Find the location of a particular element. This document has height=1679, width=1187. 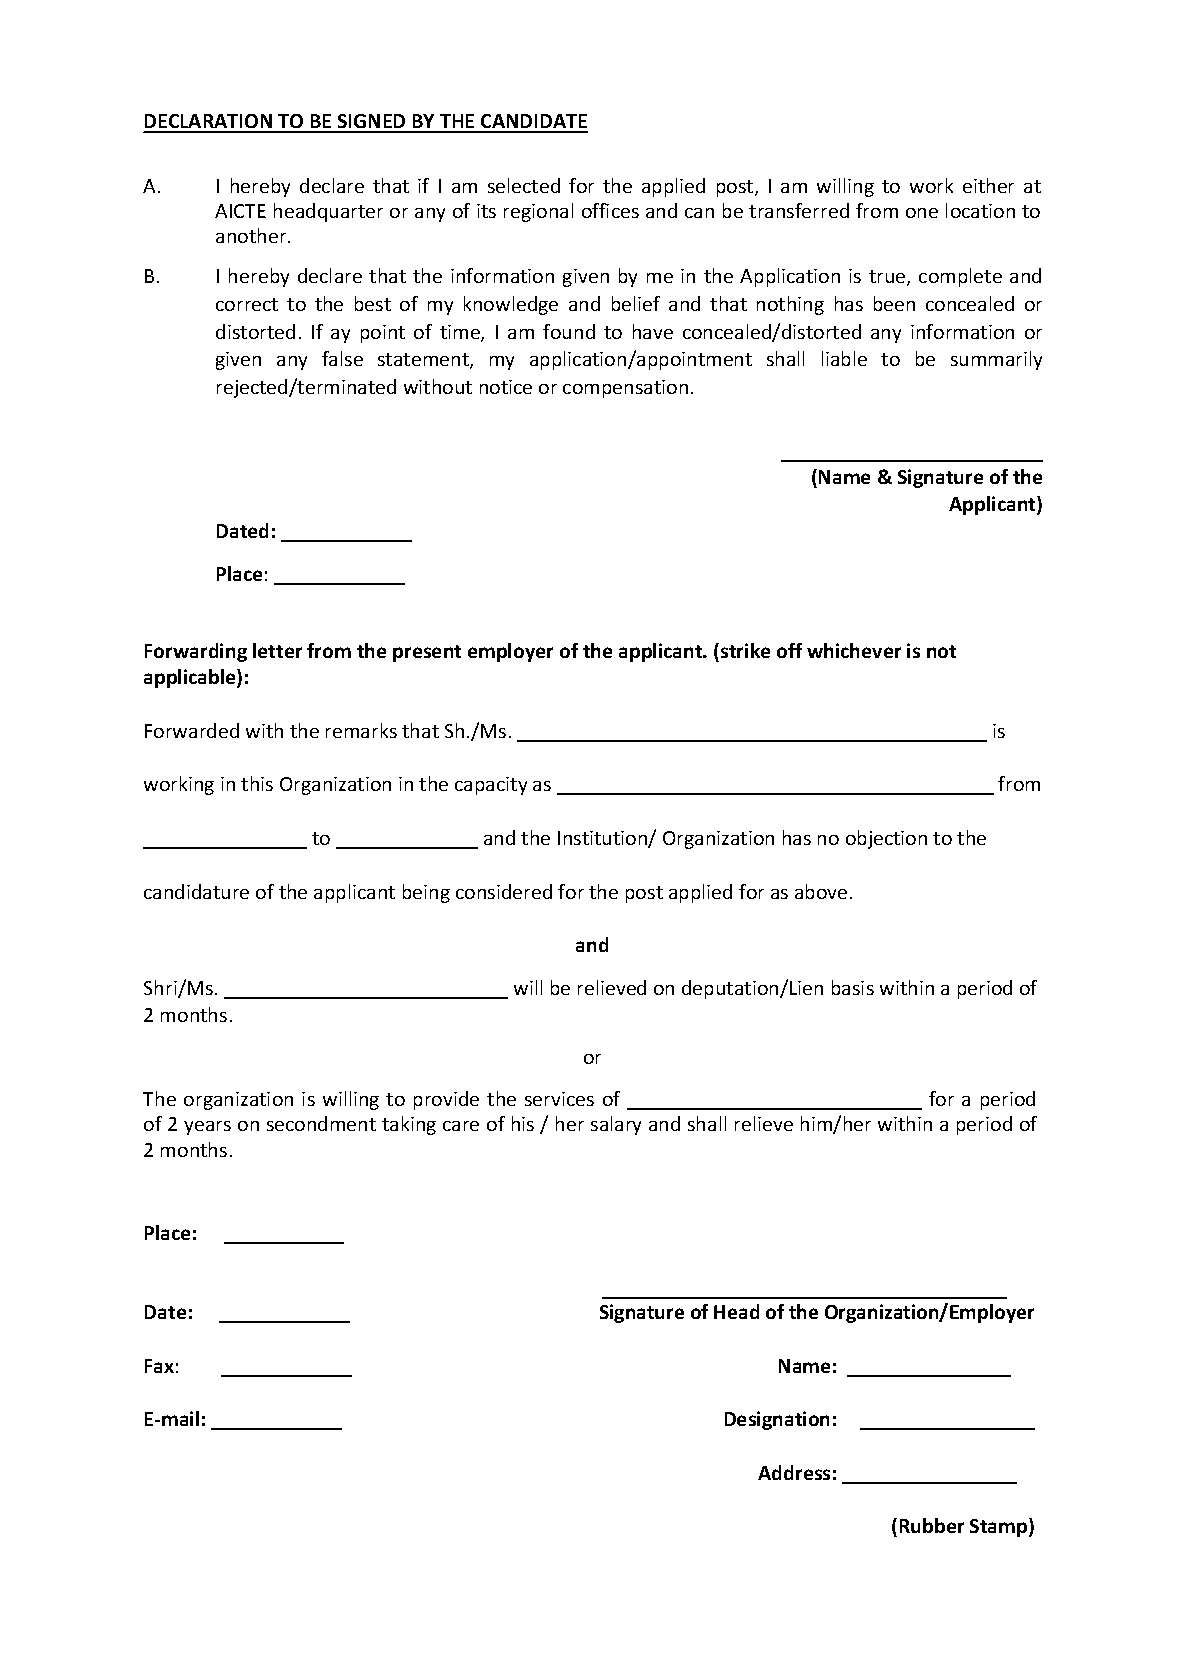

years is located at coordinates (207, 1128).
